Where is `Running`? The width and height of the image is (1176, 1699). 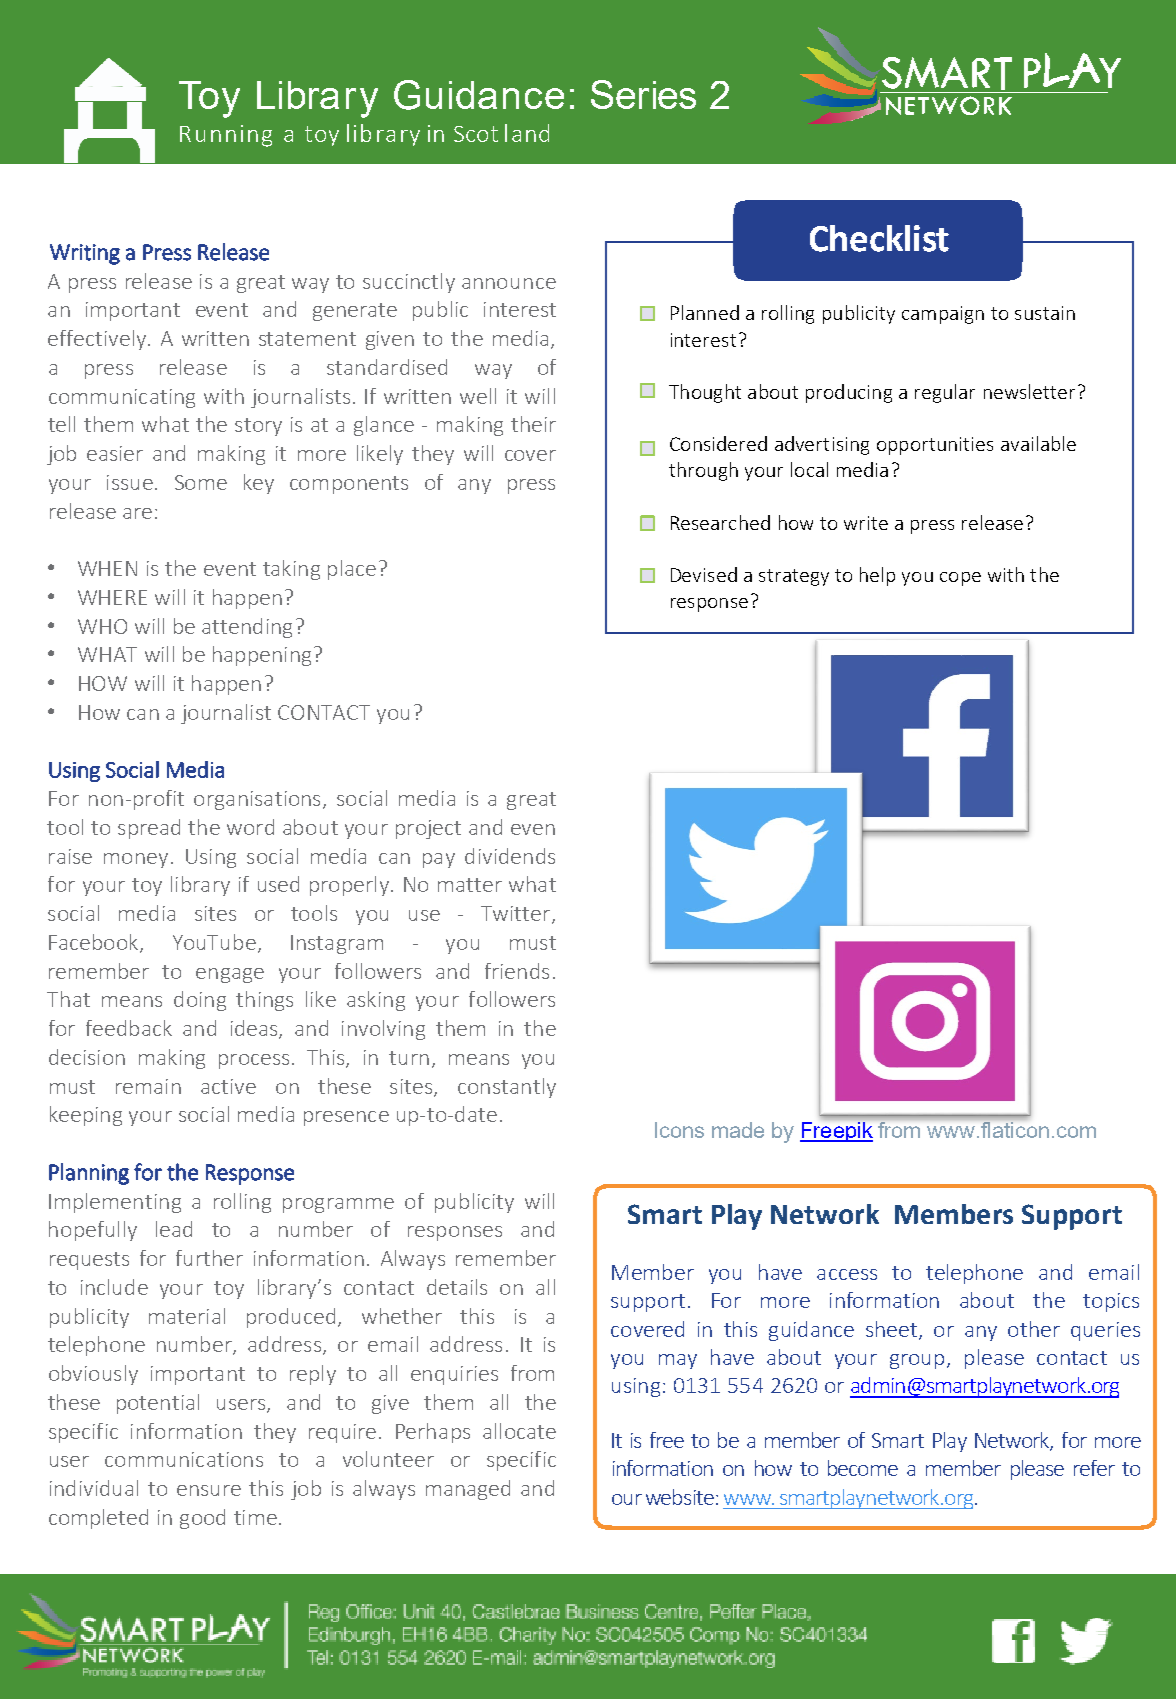
Running is located at coordinates (226, 136).
